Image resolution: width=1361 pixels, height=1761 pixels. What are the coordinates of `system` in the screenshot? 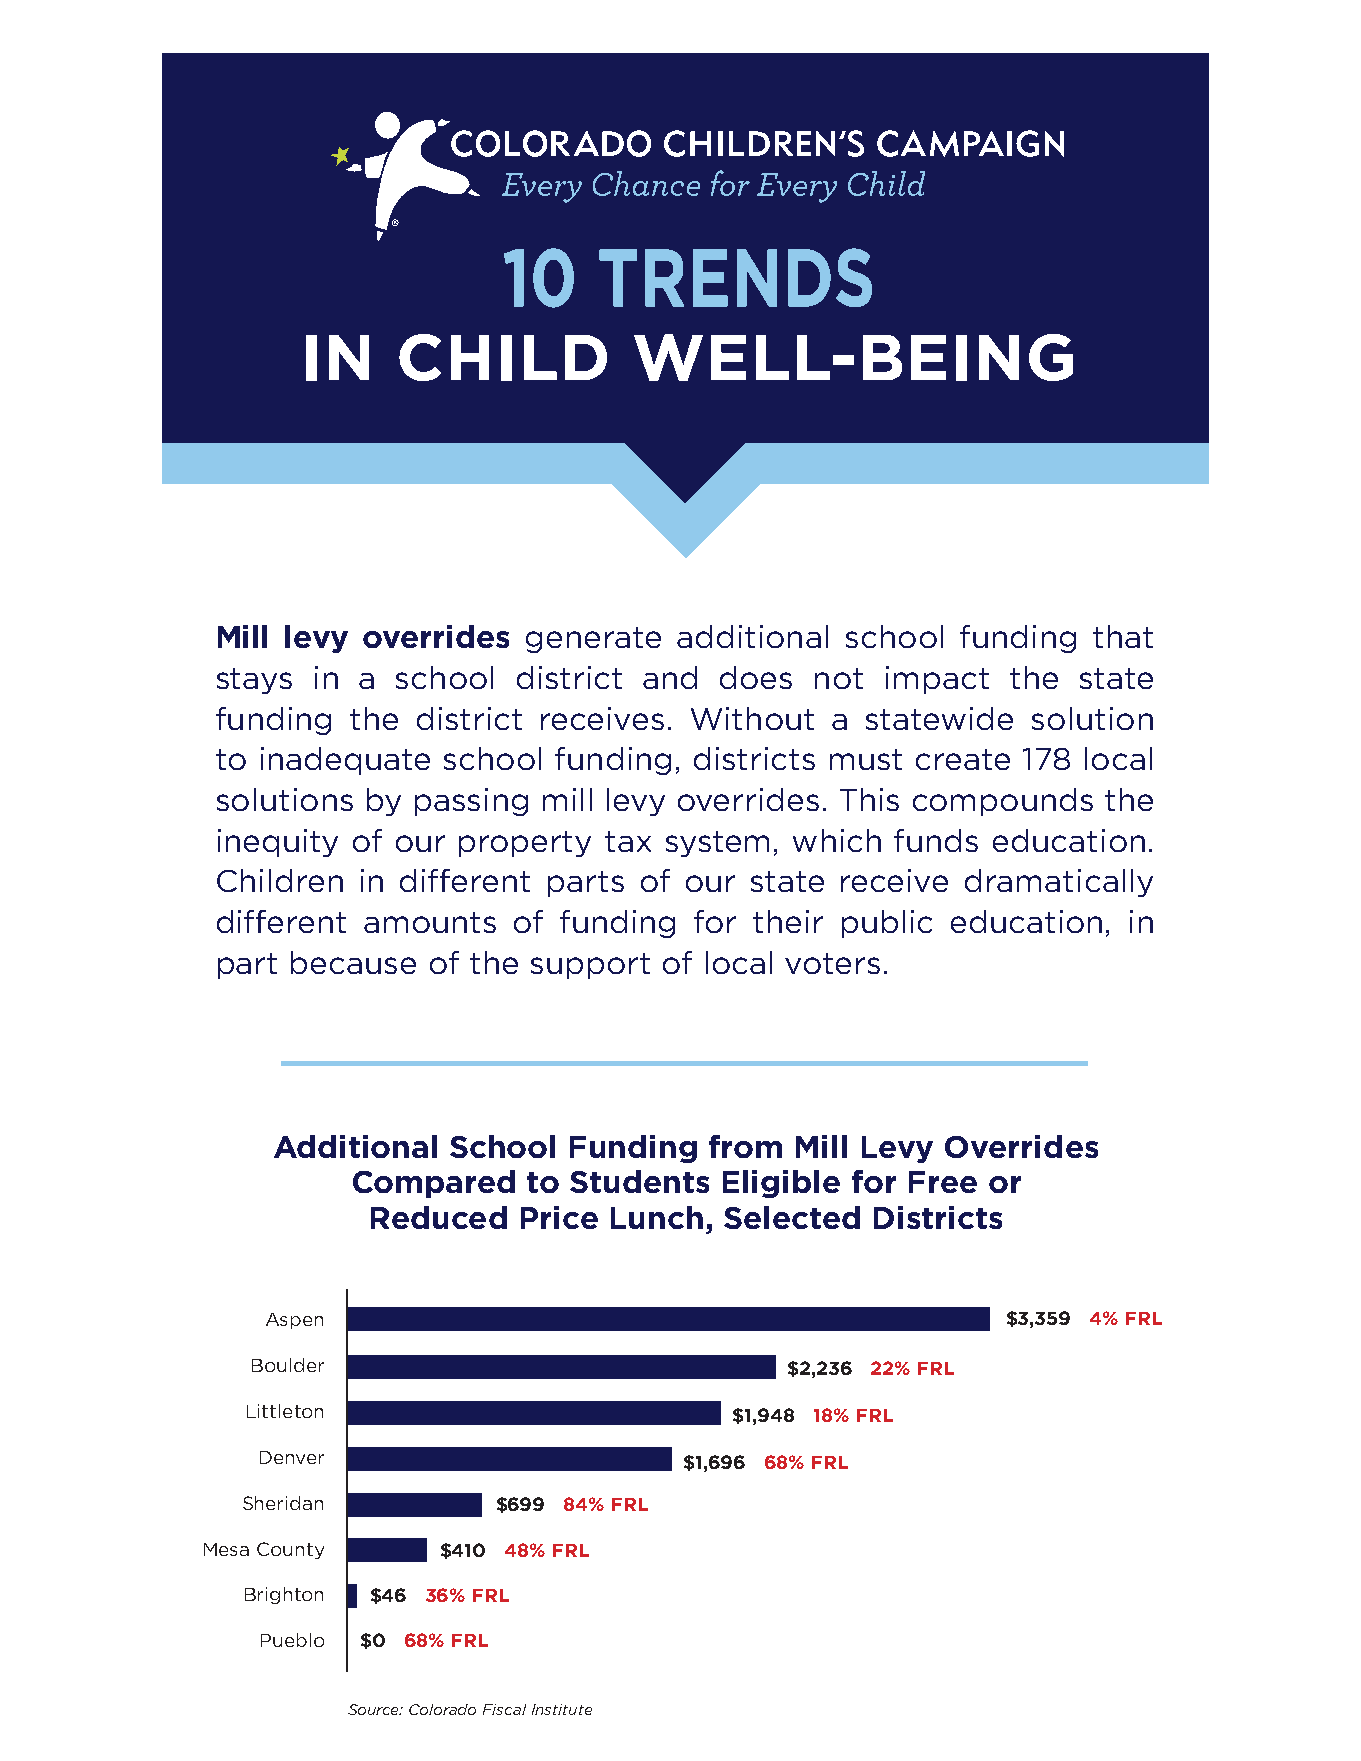 It's located at (717, 844).
